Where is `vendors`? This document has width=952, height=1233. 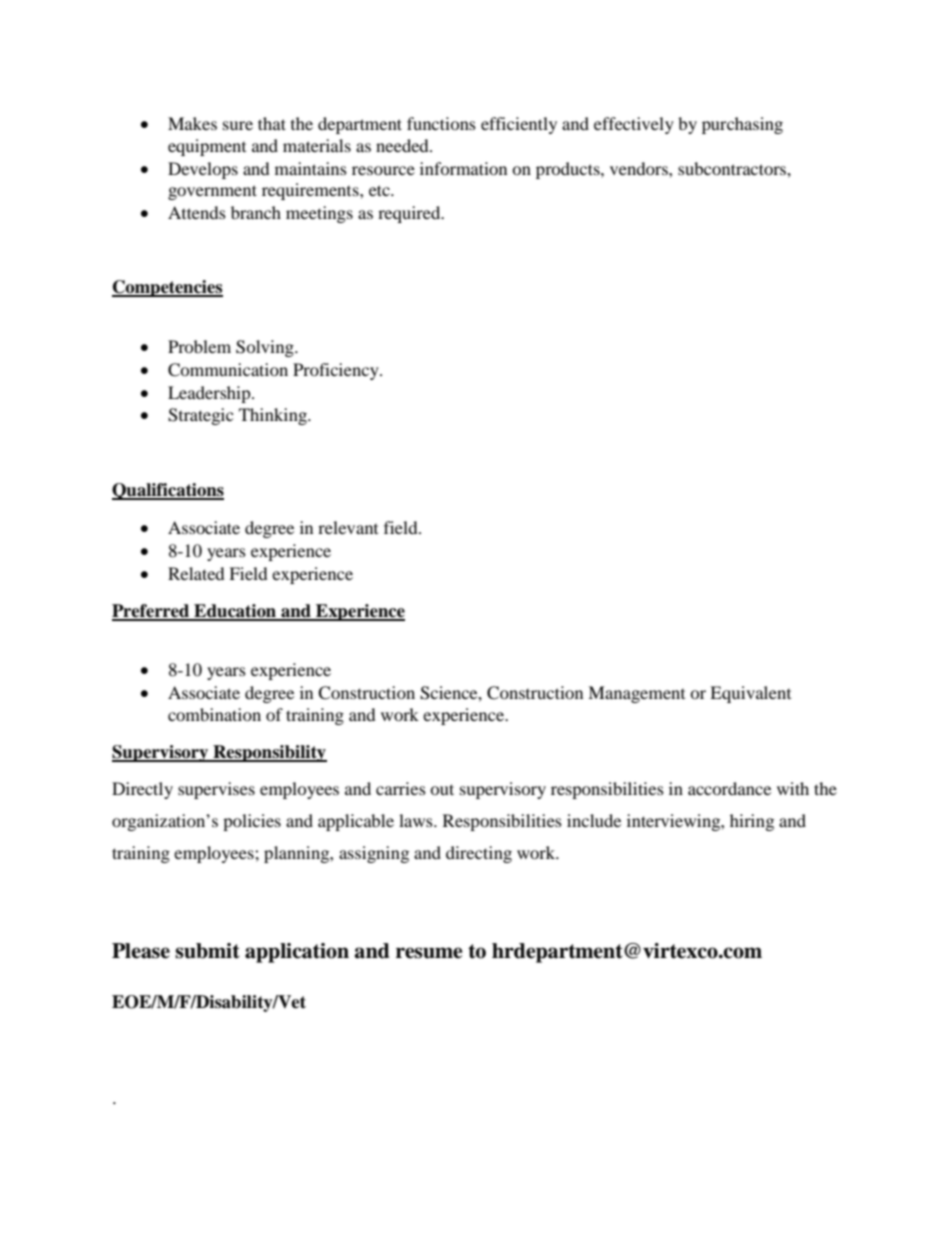
vendors is located at coordinates (640, 168).
